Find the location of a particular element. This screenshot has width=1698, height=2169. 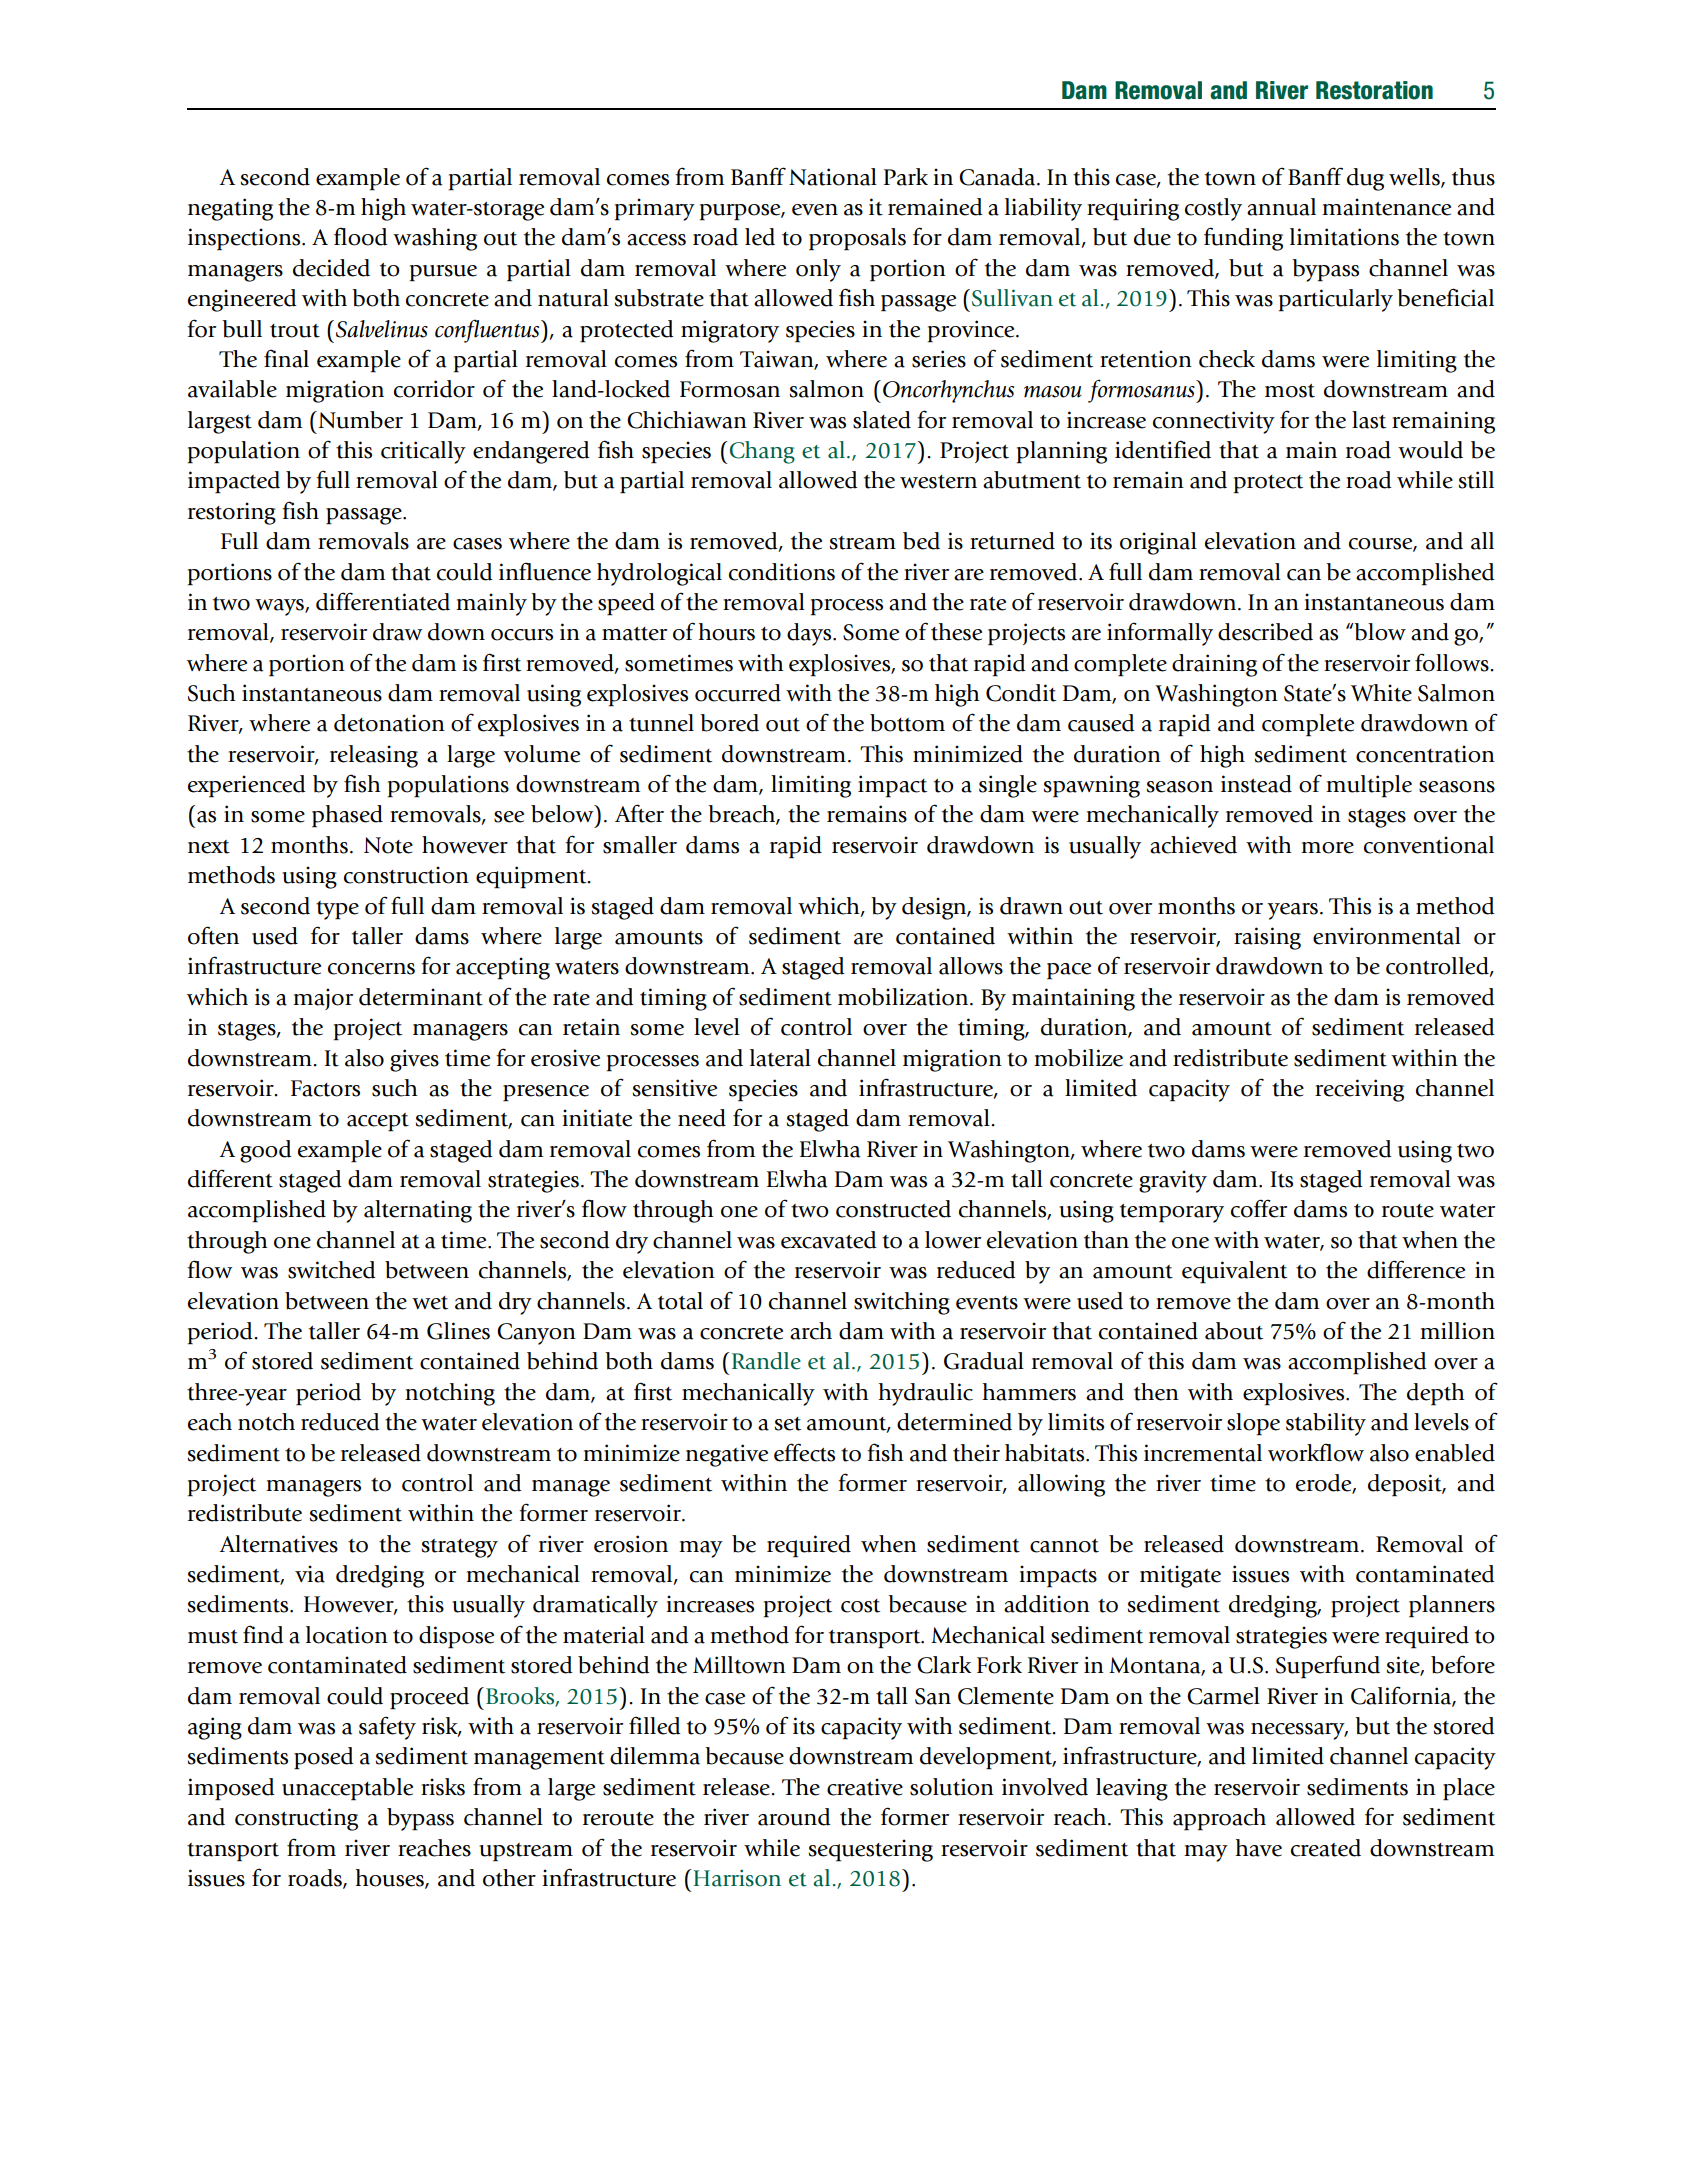

raising is located at coordinates (1267, 938).
